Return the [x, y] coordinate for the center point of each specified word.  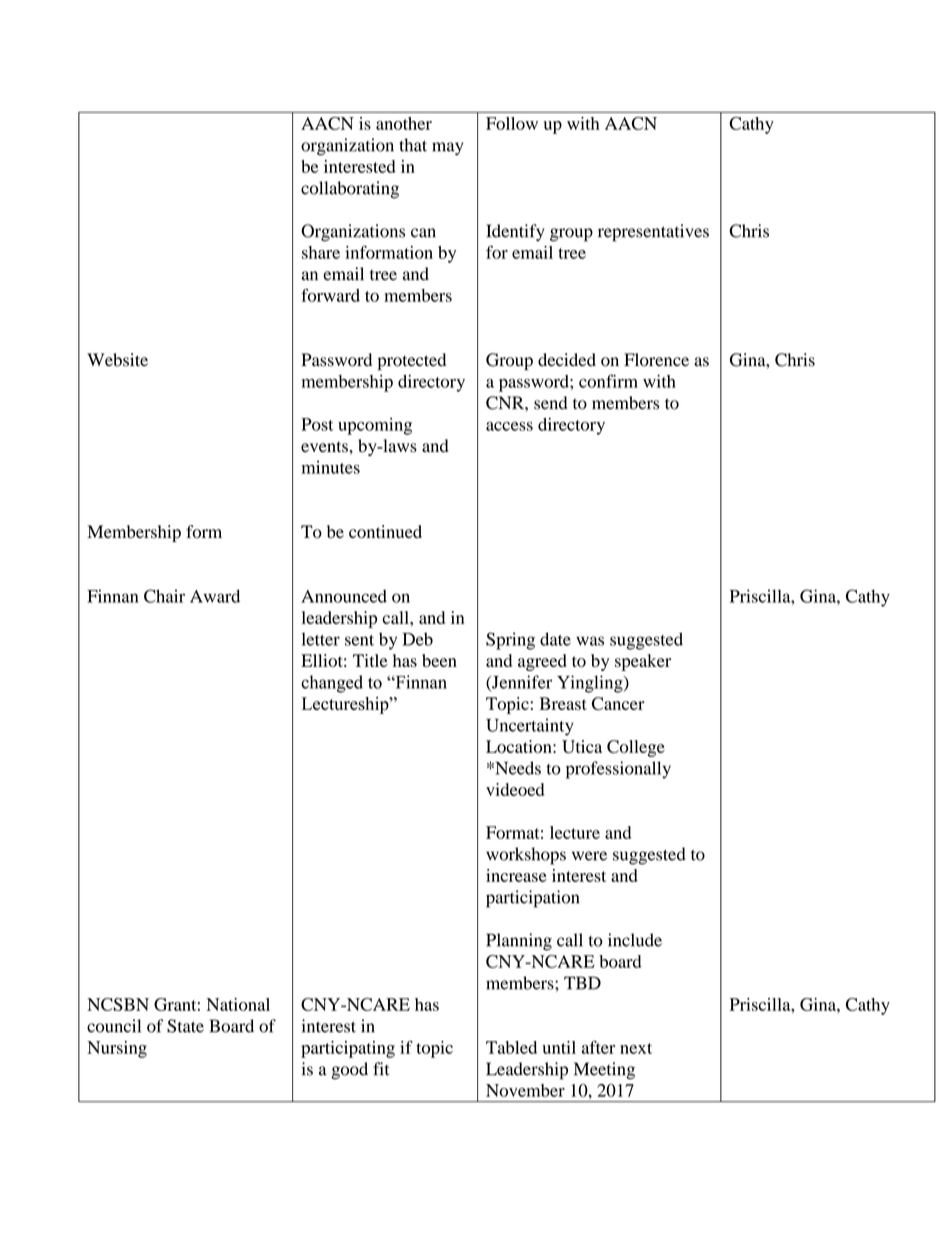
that [413, 145]
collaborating [350, 190]
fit [381, 1069]
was [590, 641]
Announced [344, 596]
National [238, 1004]
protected [412, 361]
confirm [608, 381]
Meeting [604, 1071]
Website [117, 360]
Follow [512, 123]
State [185, 1026]
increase [516, 875]
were [589, 856]
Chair [164, 596]
